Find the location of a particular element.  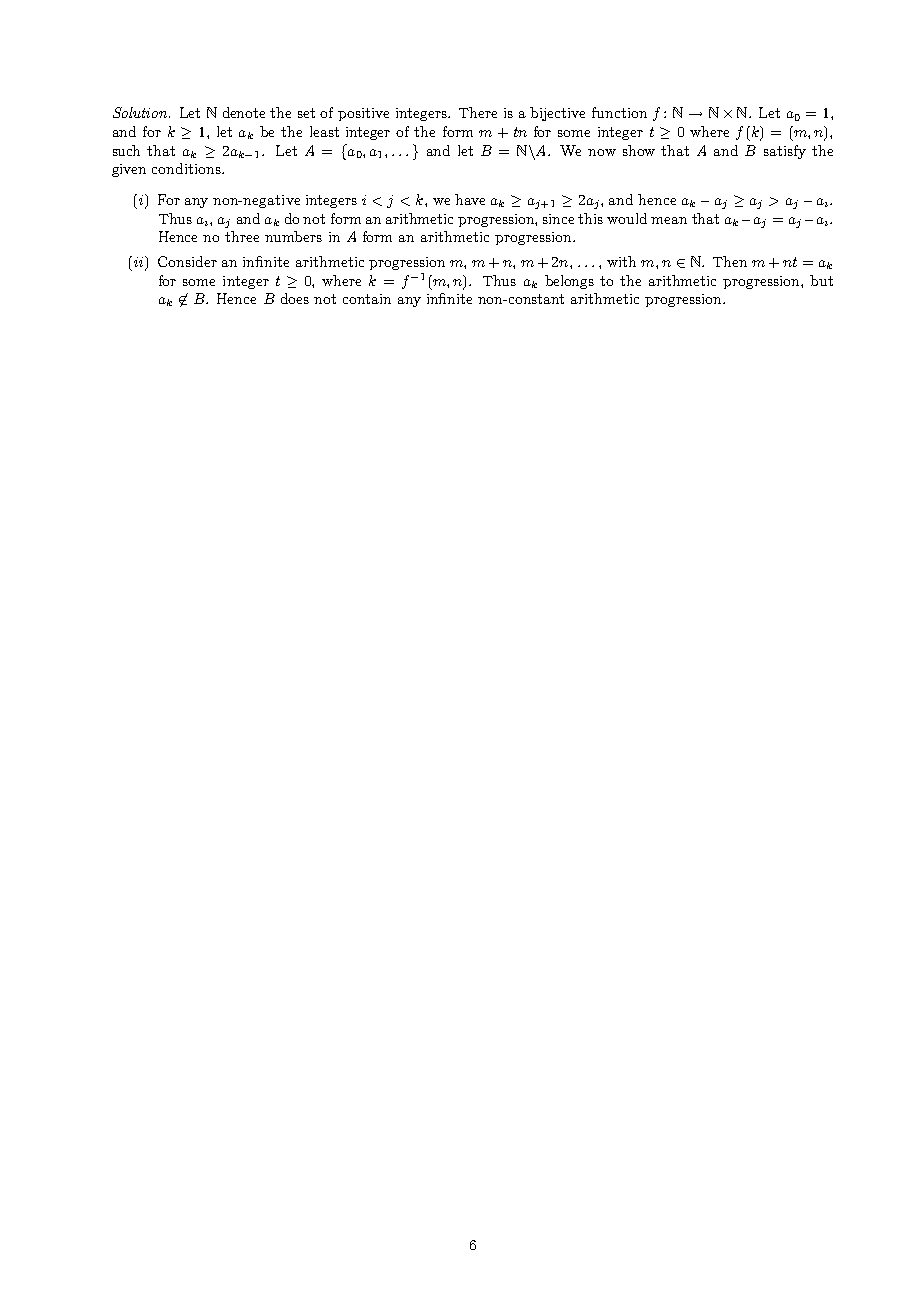

There is located at coordinates (478, 112).
